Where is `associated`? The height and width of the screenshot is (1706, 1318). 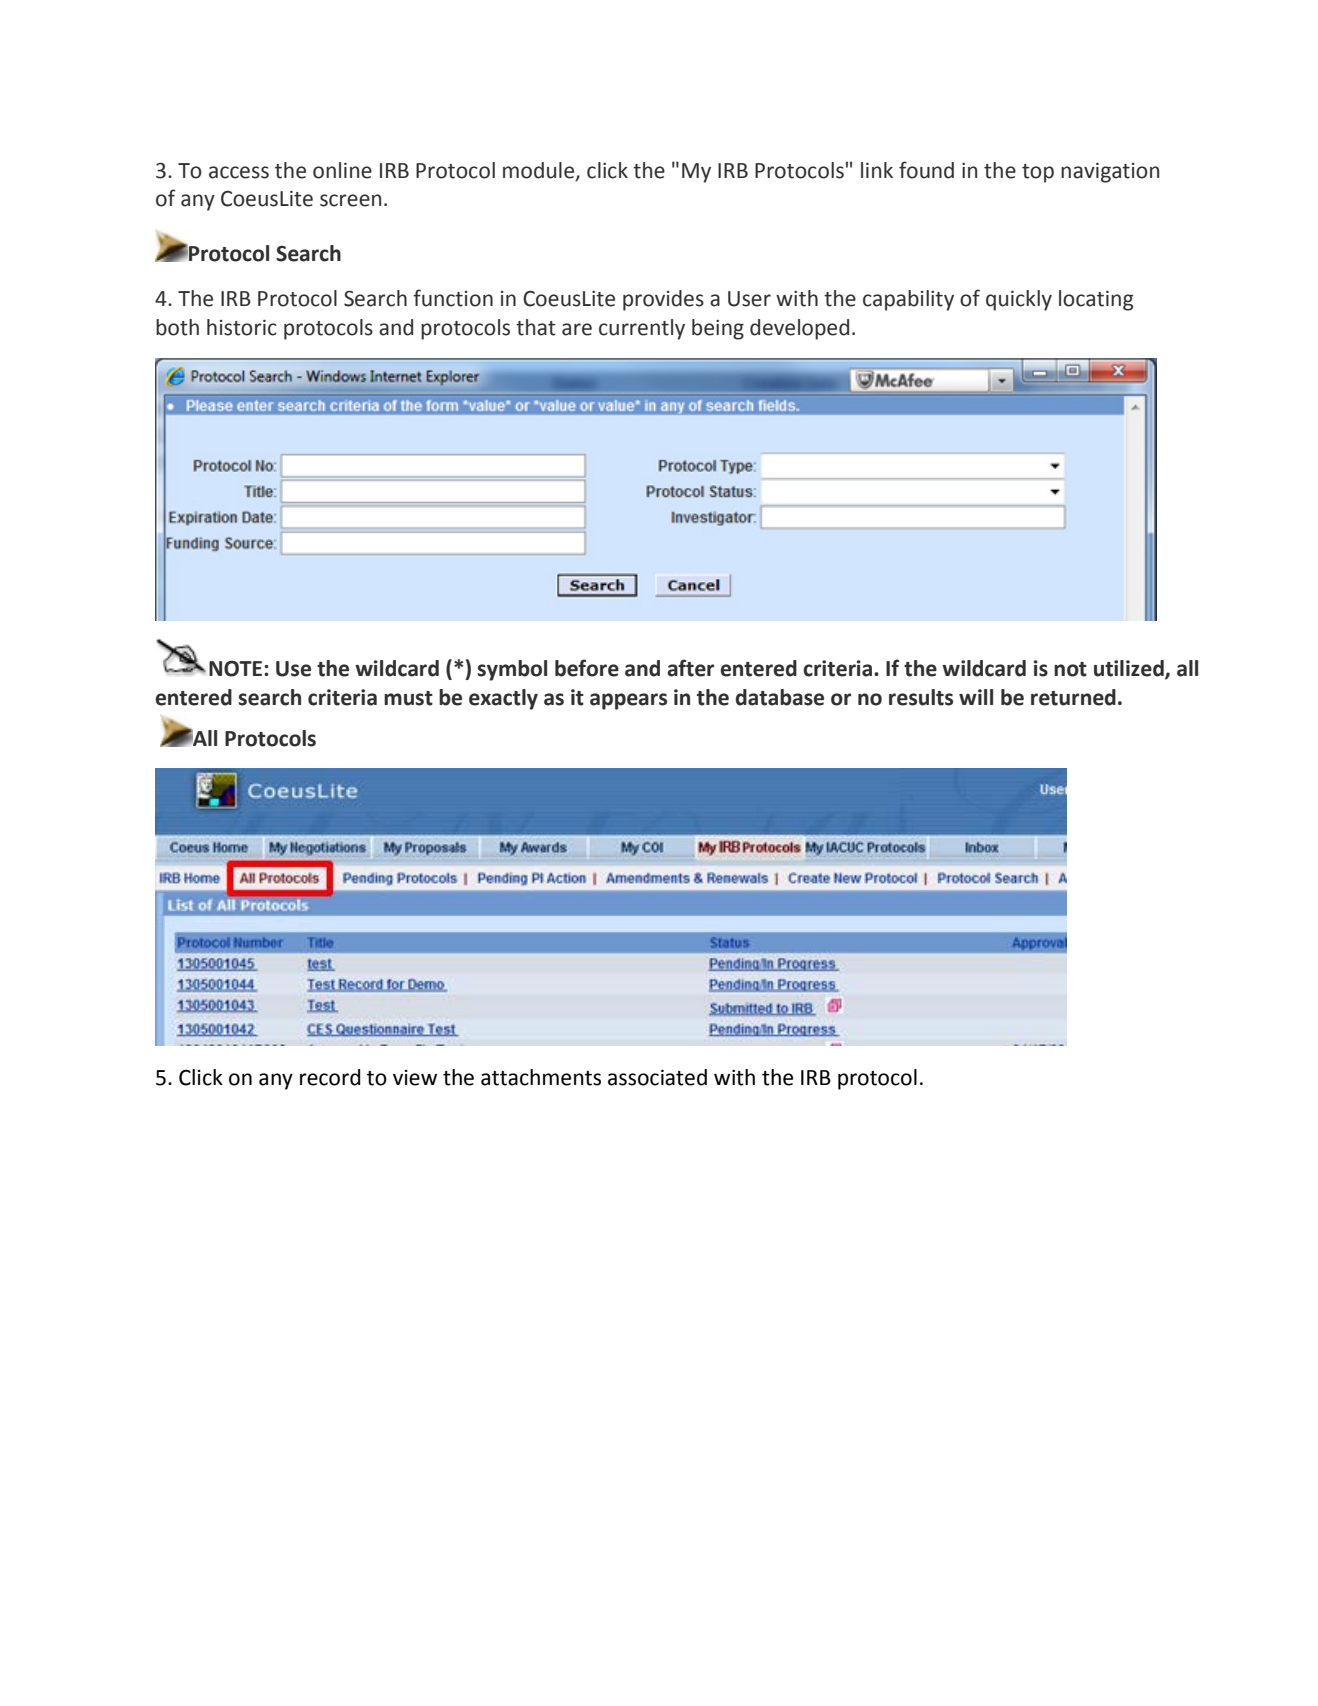
associated is located at coordinates (657, 1077).
